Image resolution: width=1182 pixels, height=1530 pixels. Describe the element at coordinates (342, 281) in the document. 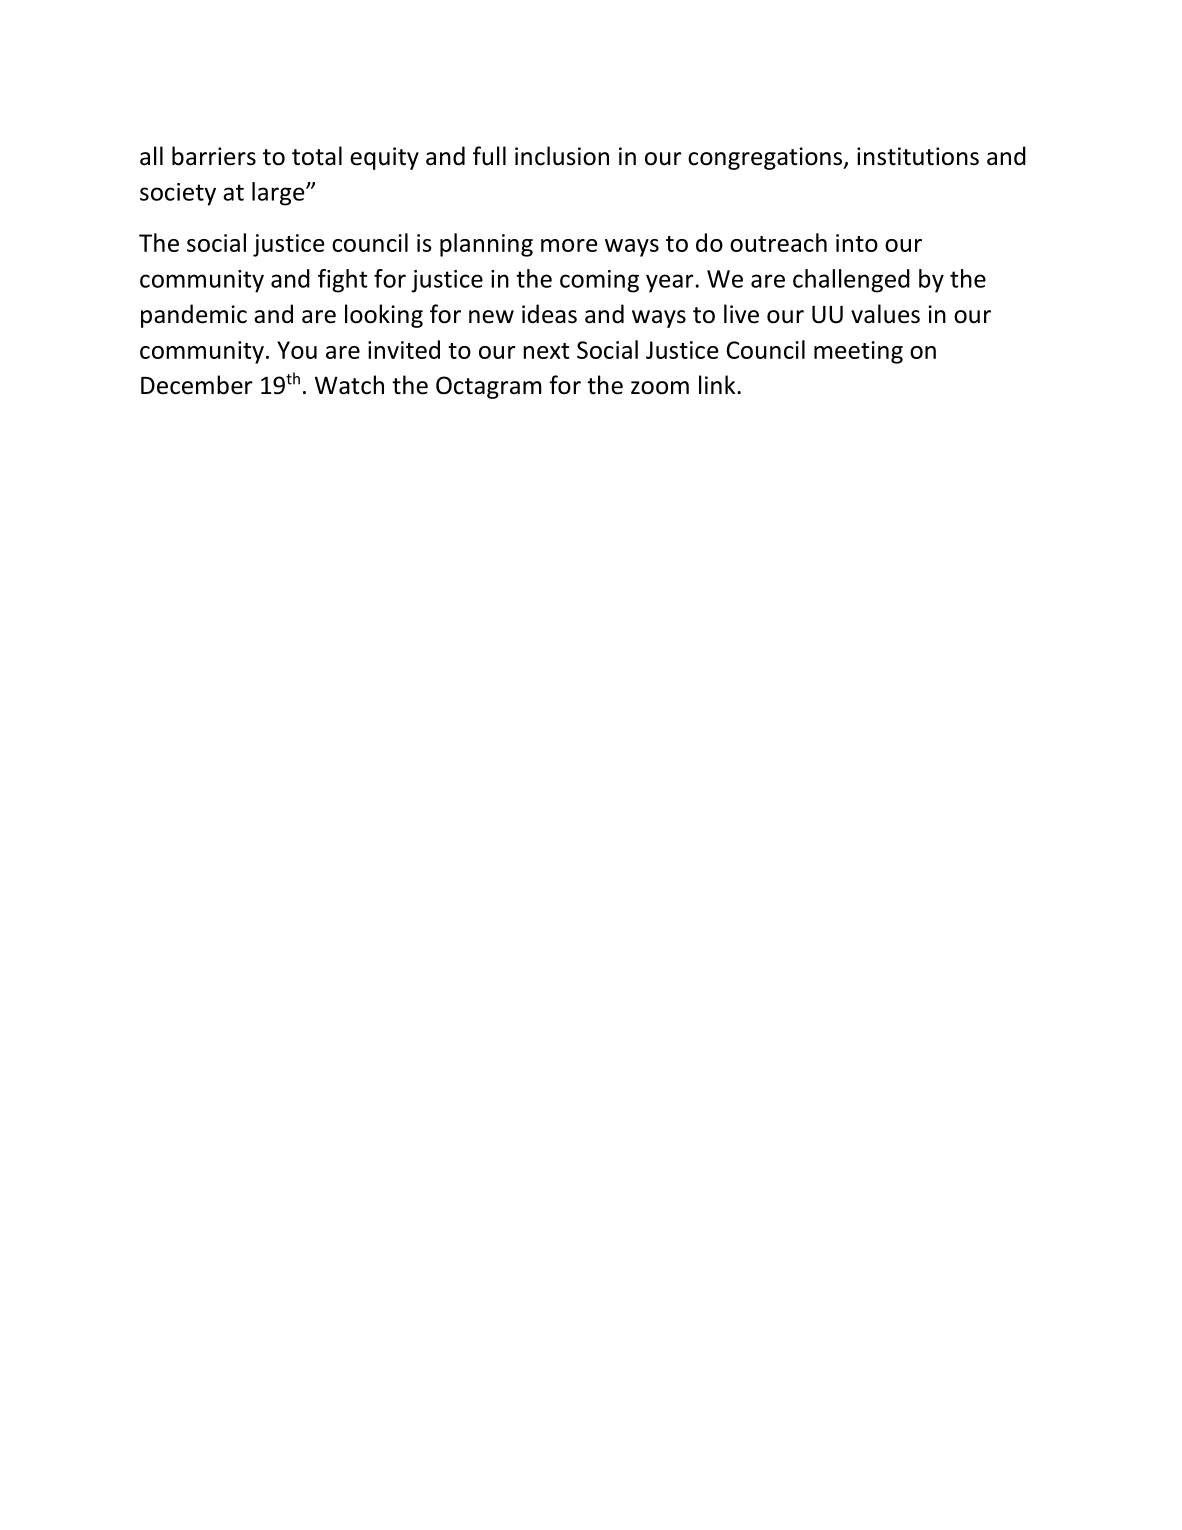

I see `fight` at that location.
